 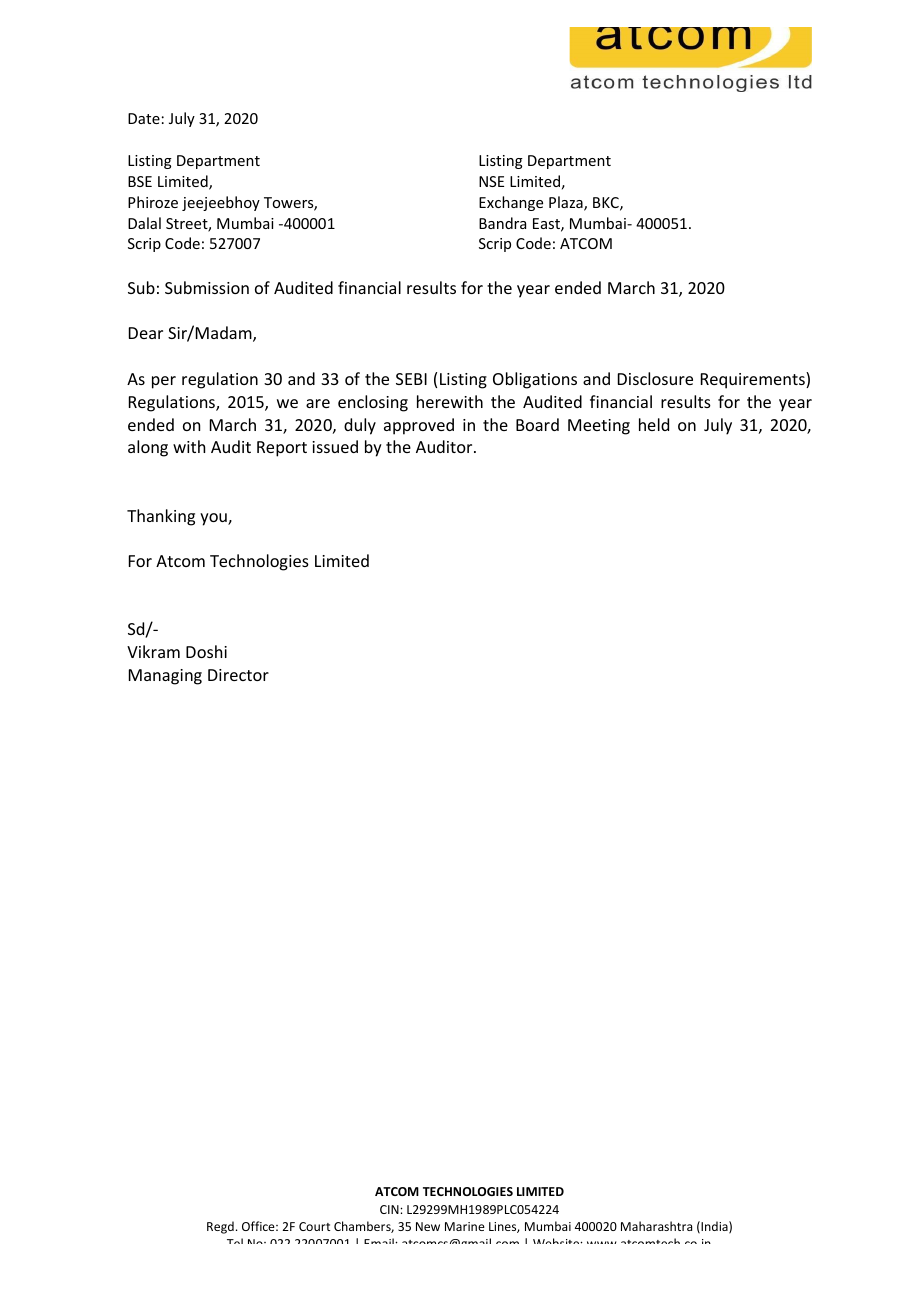 What do you see at coordinates (144, 118) in the screenshot?
I see `Date` at bounding box center [144, 118].
